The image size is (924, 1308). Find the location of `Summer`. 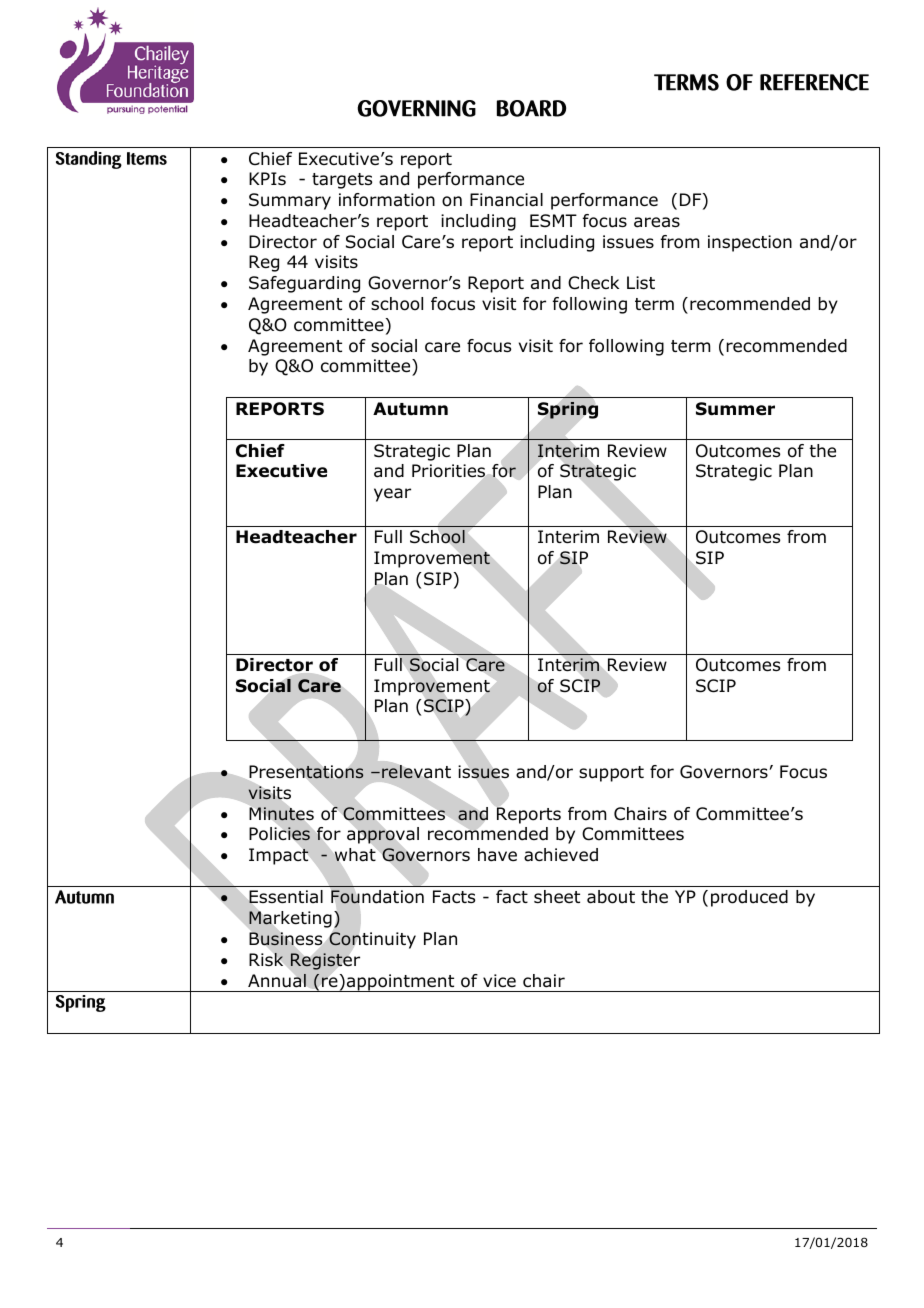

Summer is located at coordinates (735, 409).
